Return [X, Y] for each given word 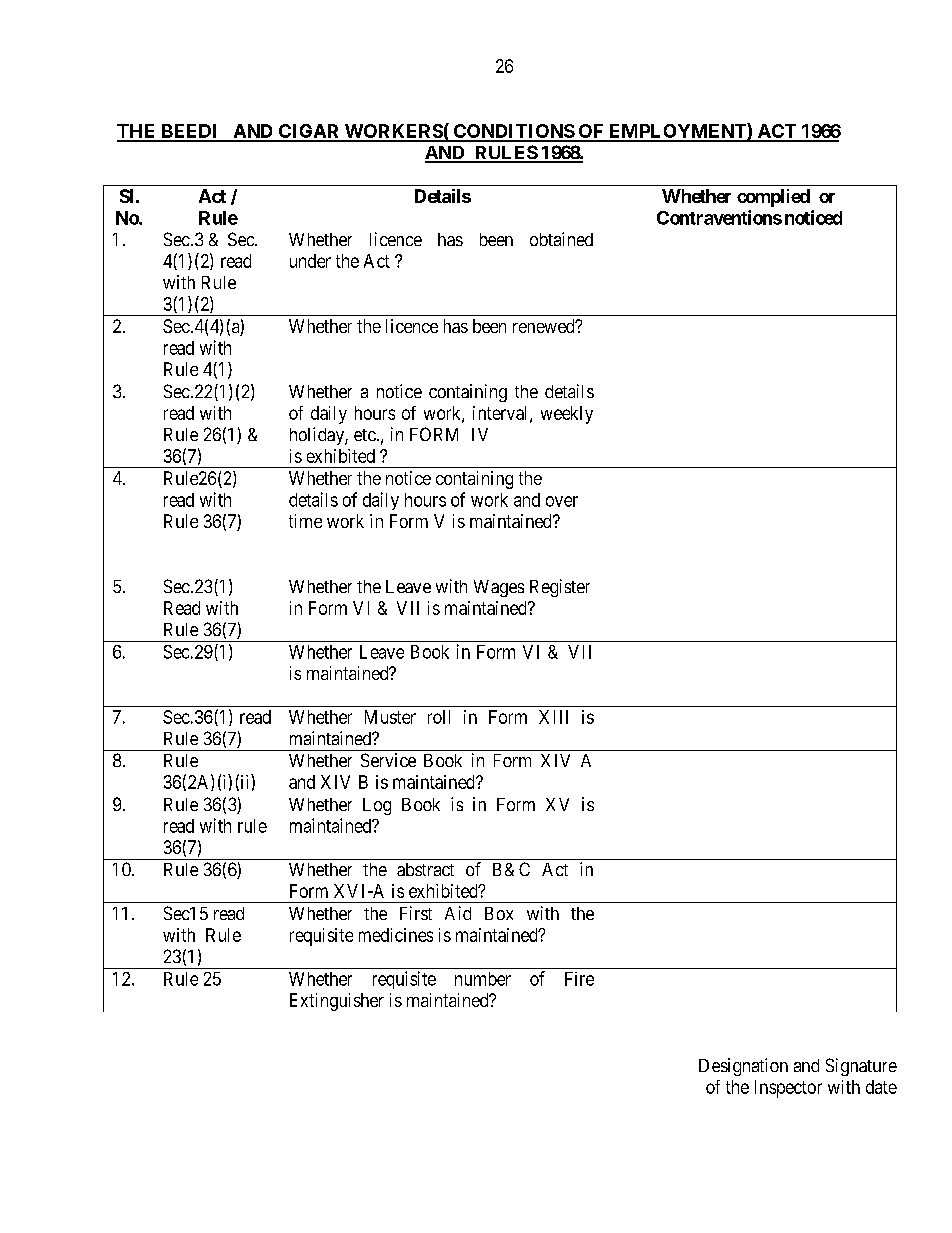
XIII [553, 717]
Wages [499, 588]
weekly [567, 415]
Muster [390, 717]
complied [773, 198]
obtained [561, 239]
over [562, 501]
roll [439, 717]
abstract [425, 869]
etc [365, 435]
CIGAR [309, 132]
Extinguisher [337, 1002]
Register [560, 588]
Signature [861, 1067]
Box [499, 913]
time [305, 521]
